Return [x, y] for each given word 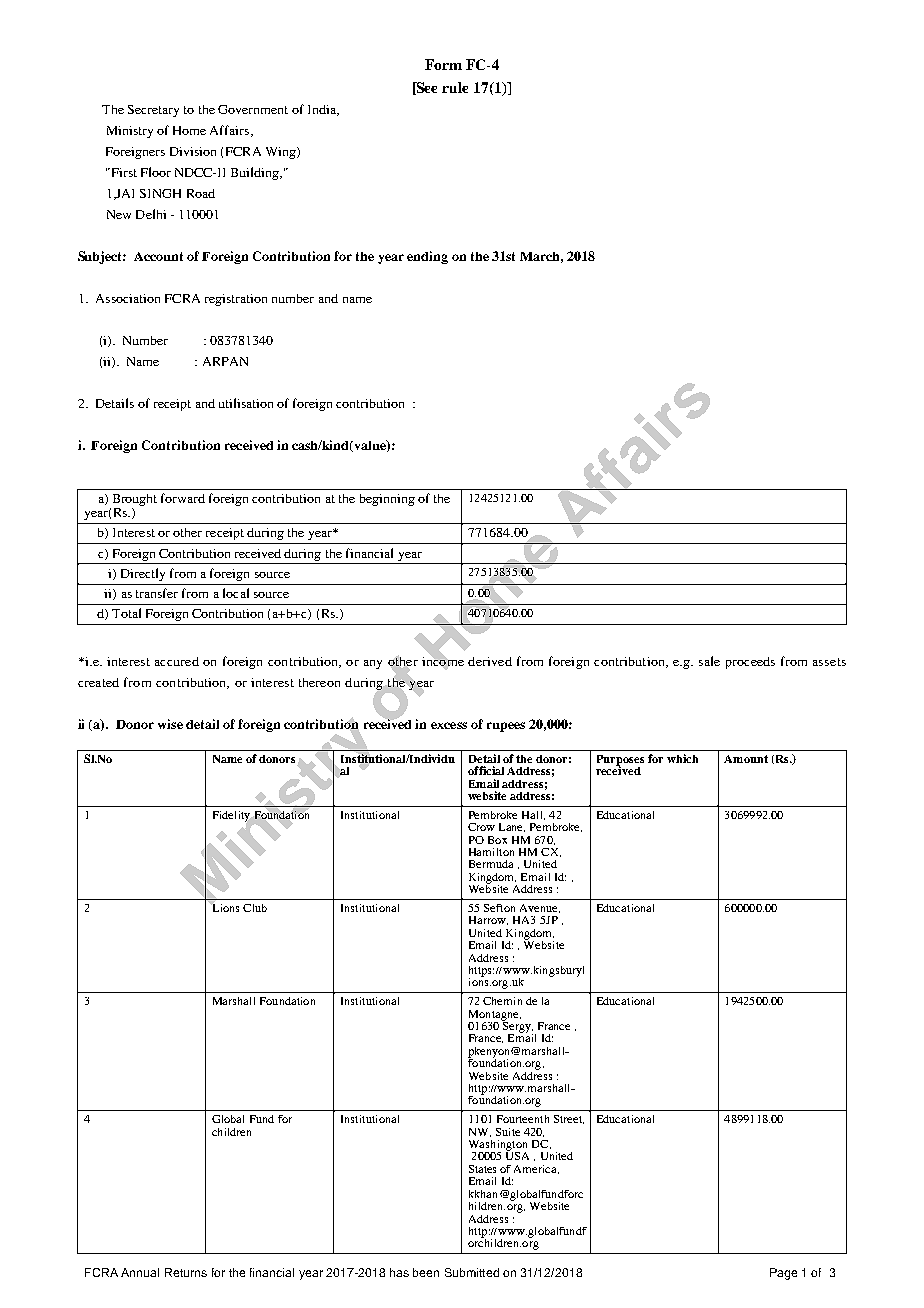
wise [170, 724]
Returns [186, 1272]
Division [193, 151]
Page [783, 1274]
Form [443, 64]
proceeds [750, 663]
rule [455, 87]
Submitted [472, 1272]
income [443, 661]
